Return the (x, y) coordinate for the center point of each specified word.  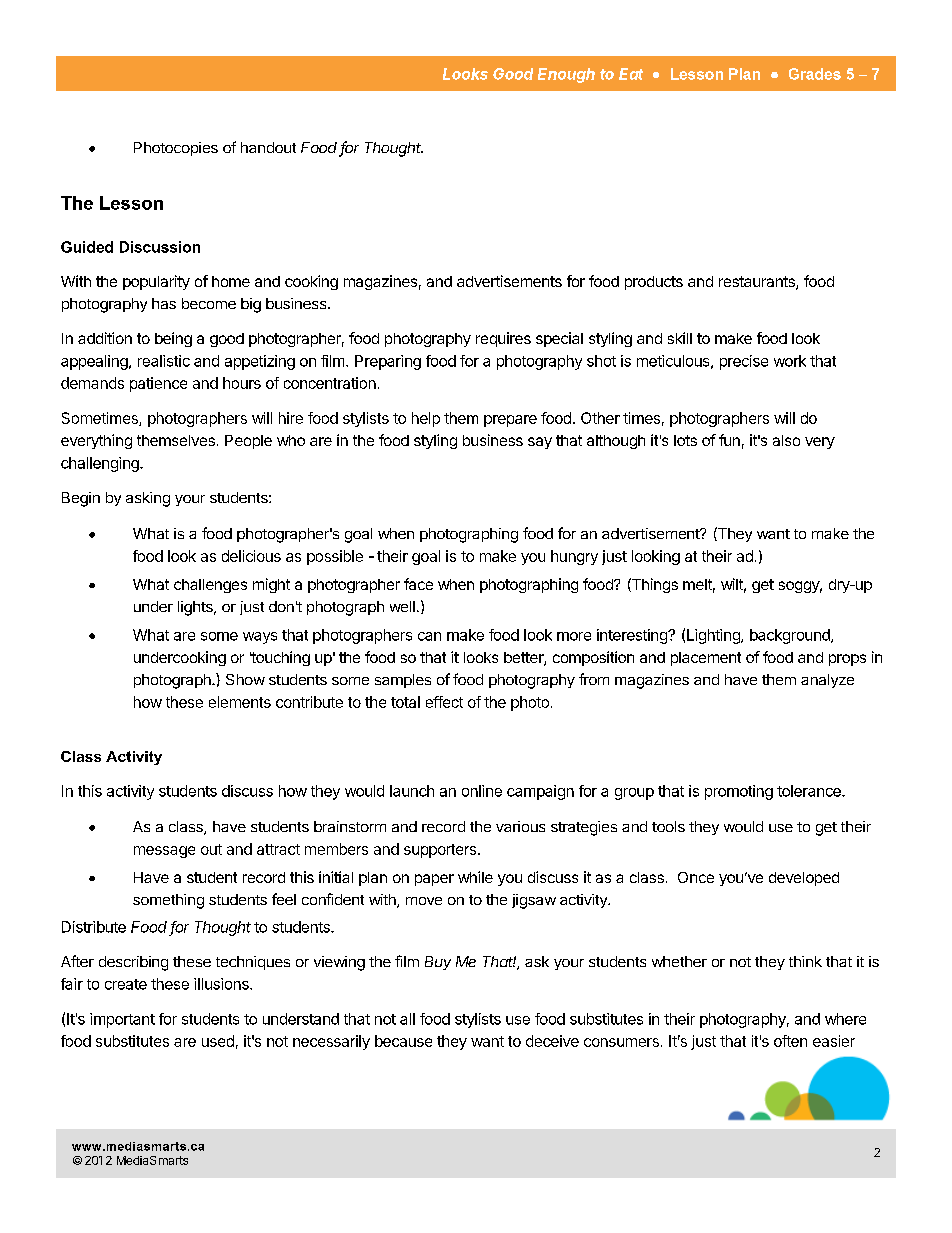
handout (268, 147)
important (122, 1020)
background (791, 636)
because (403, 1041)
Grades (815, 74)
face (418, 584)
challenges (210, 586)
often (790, 1041)
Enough (566, 75)
